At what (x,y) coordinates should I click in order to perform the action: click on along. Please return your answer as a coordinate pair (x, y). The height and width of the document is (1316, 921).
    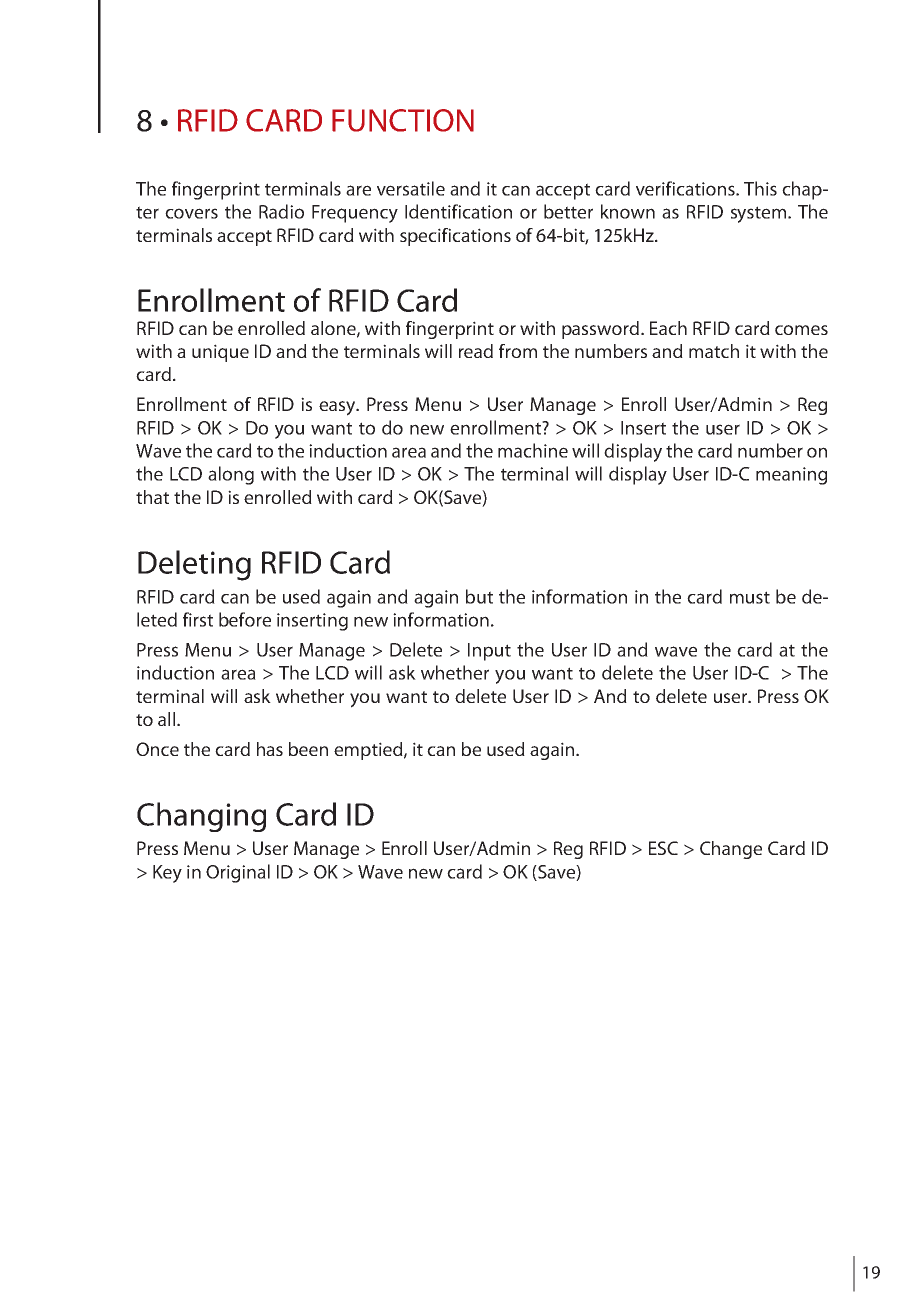
    Looking at the image, I should click on (231, 475).
